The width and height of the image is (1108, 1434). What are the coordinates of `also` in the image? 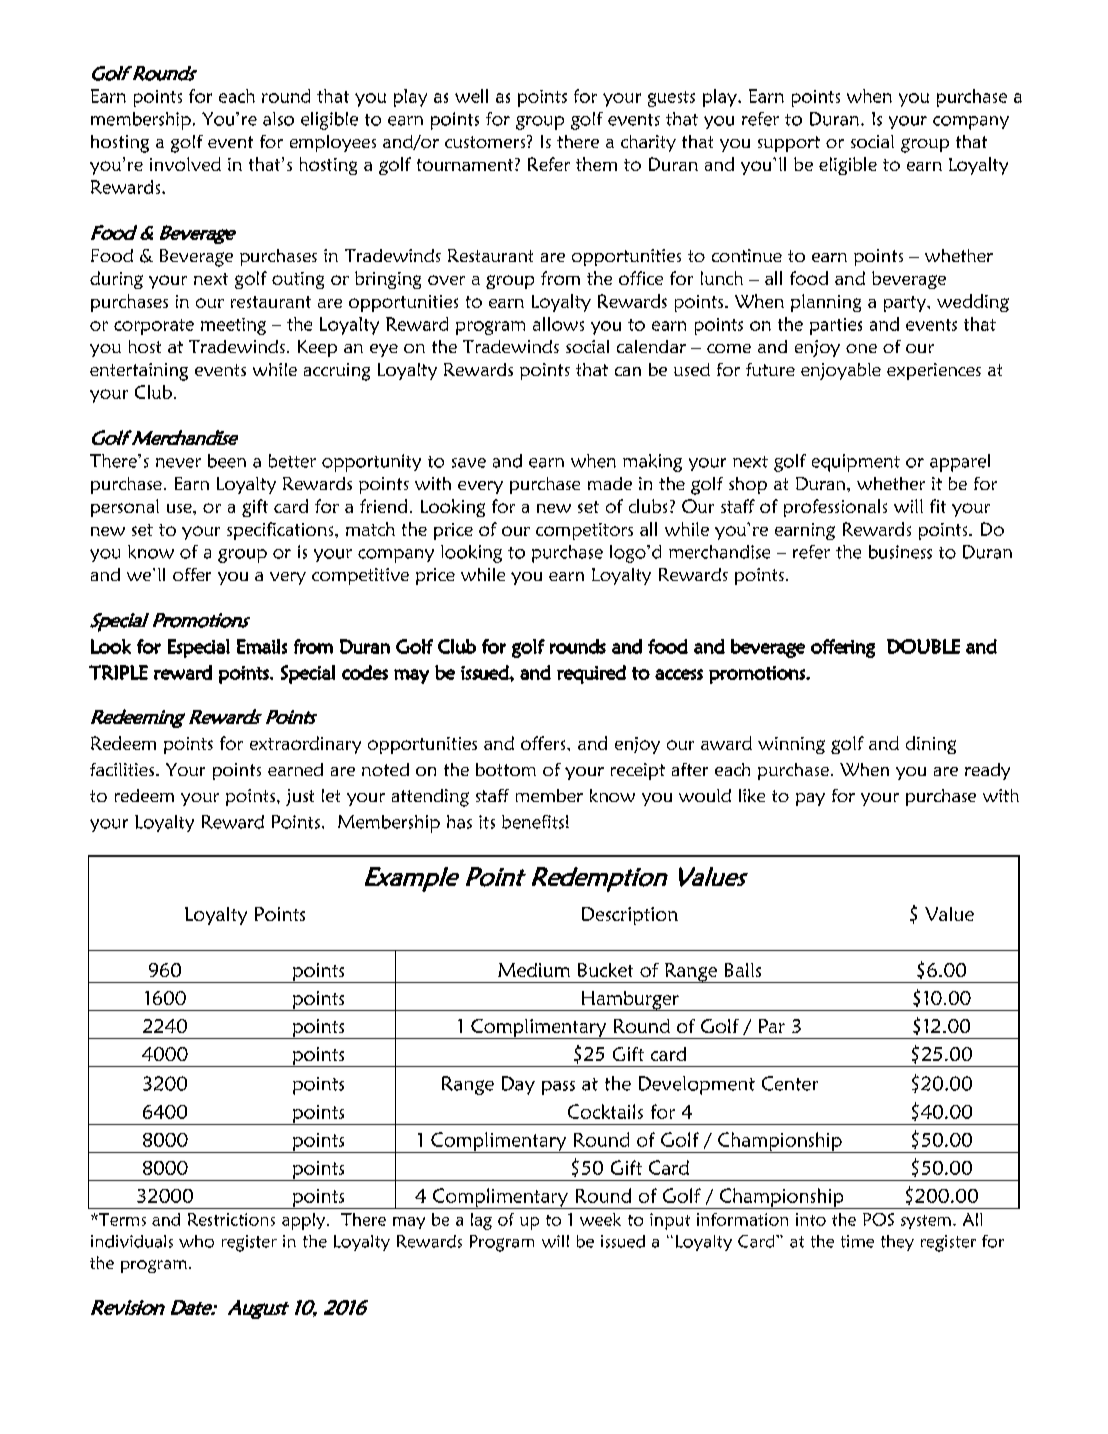 It's located at (278, 119).
